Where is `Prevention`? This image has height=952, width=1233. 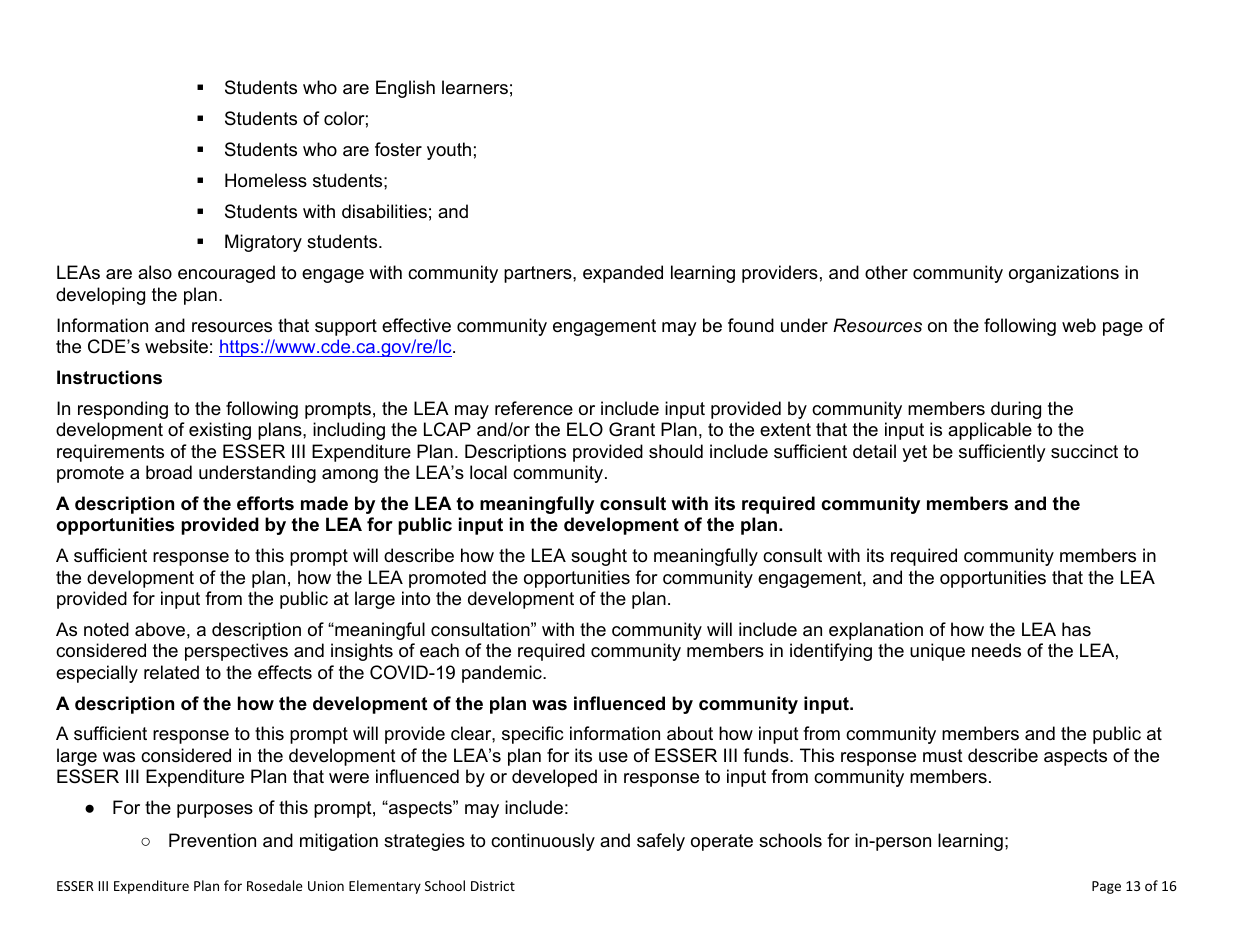 Prevention is located at coordinates (212, 840).
